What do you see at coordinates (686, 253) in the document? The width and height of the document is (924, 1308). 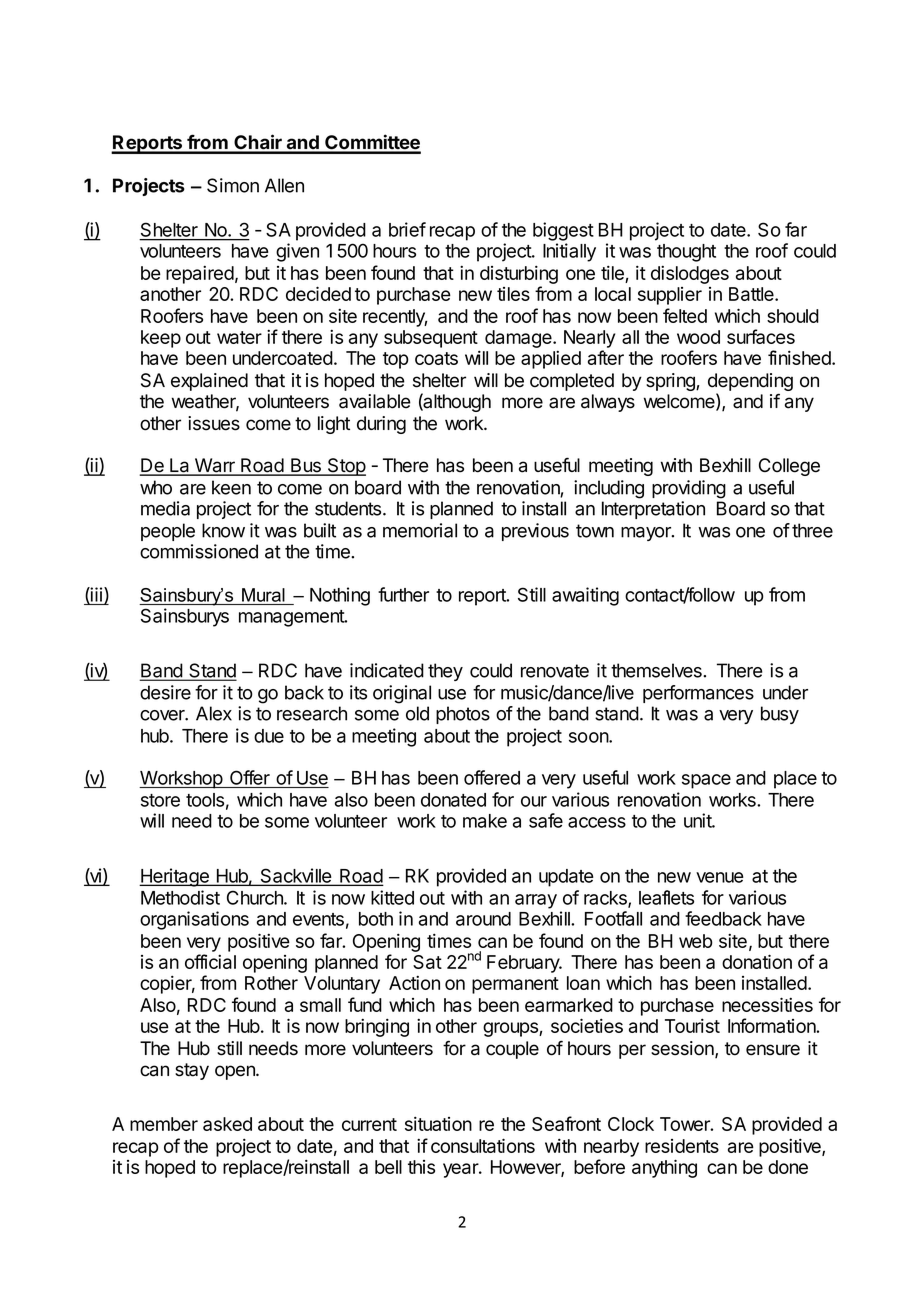 I see `thought` at bounding box center [686, 253].
